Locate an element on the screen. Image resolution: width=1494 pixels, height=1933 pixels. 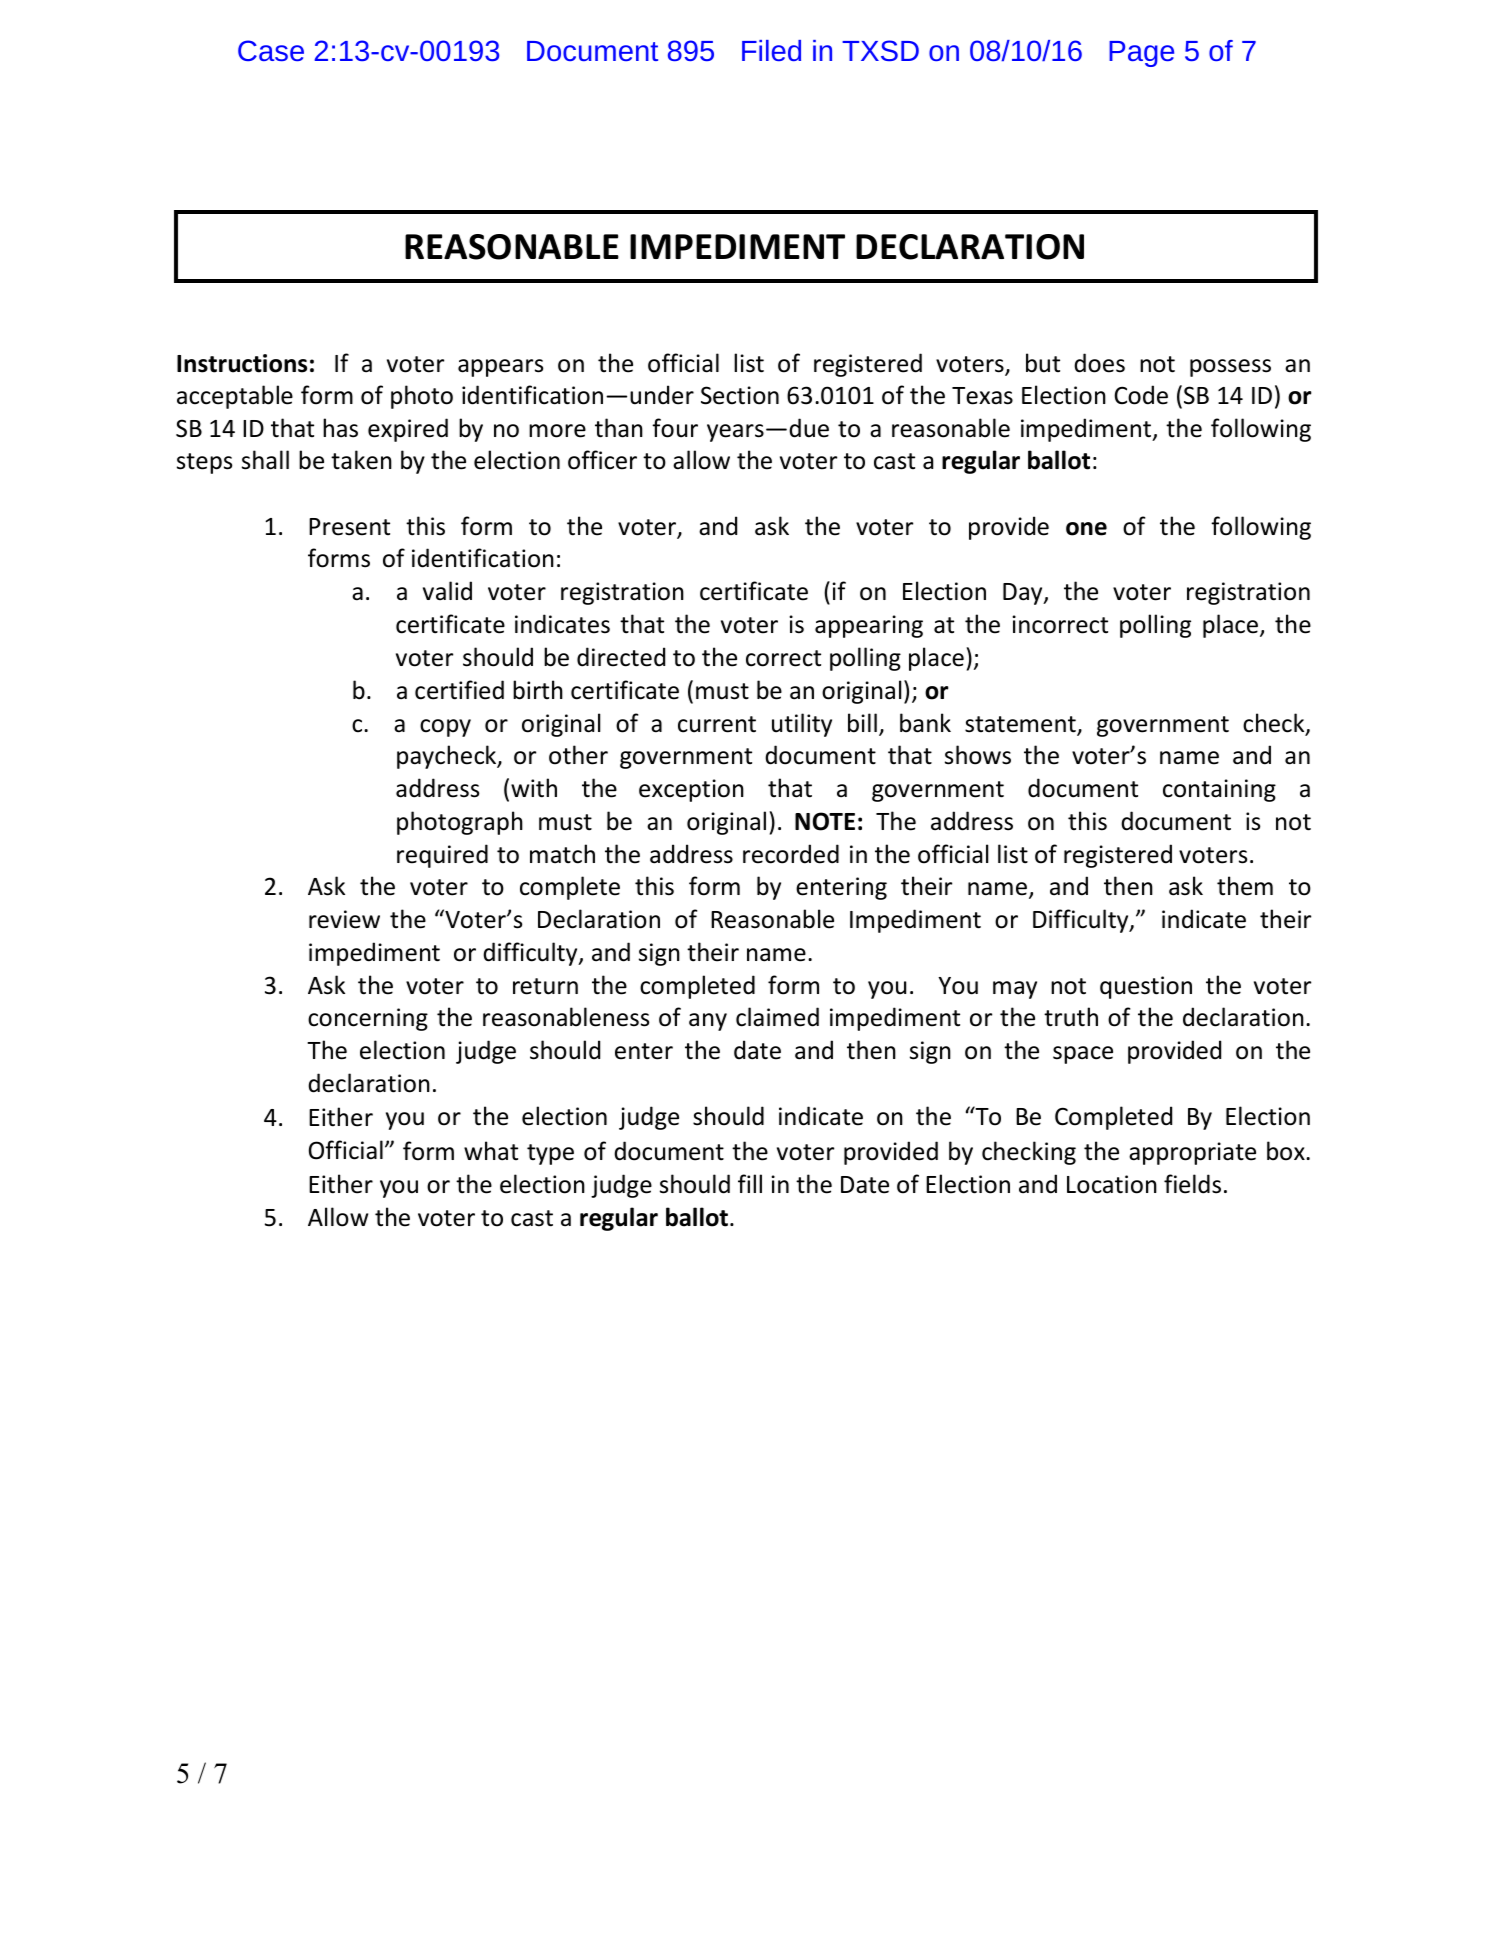
exception is located at coordinates (691, 790).
